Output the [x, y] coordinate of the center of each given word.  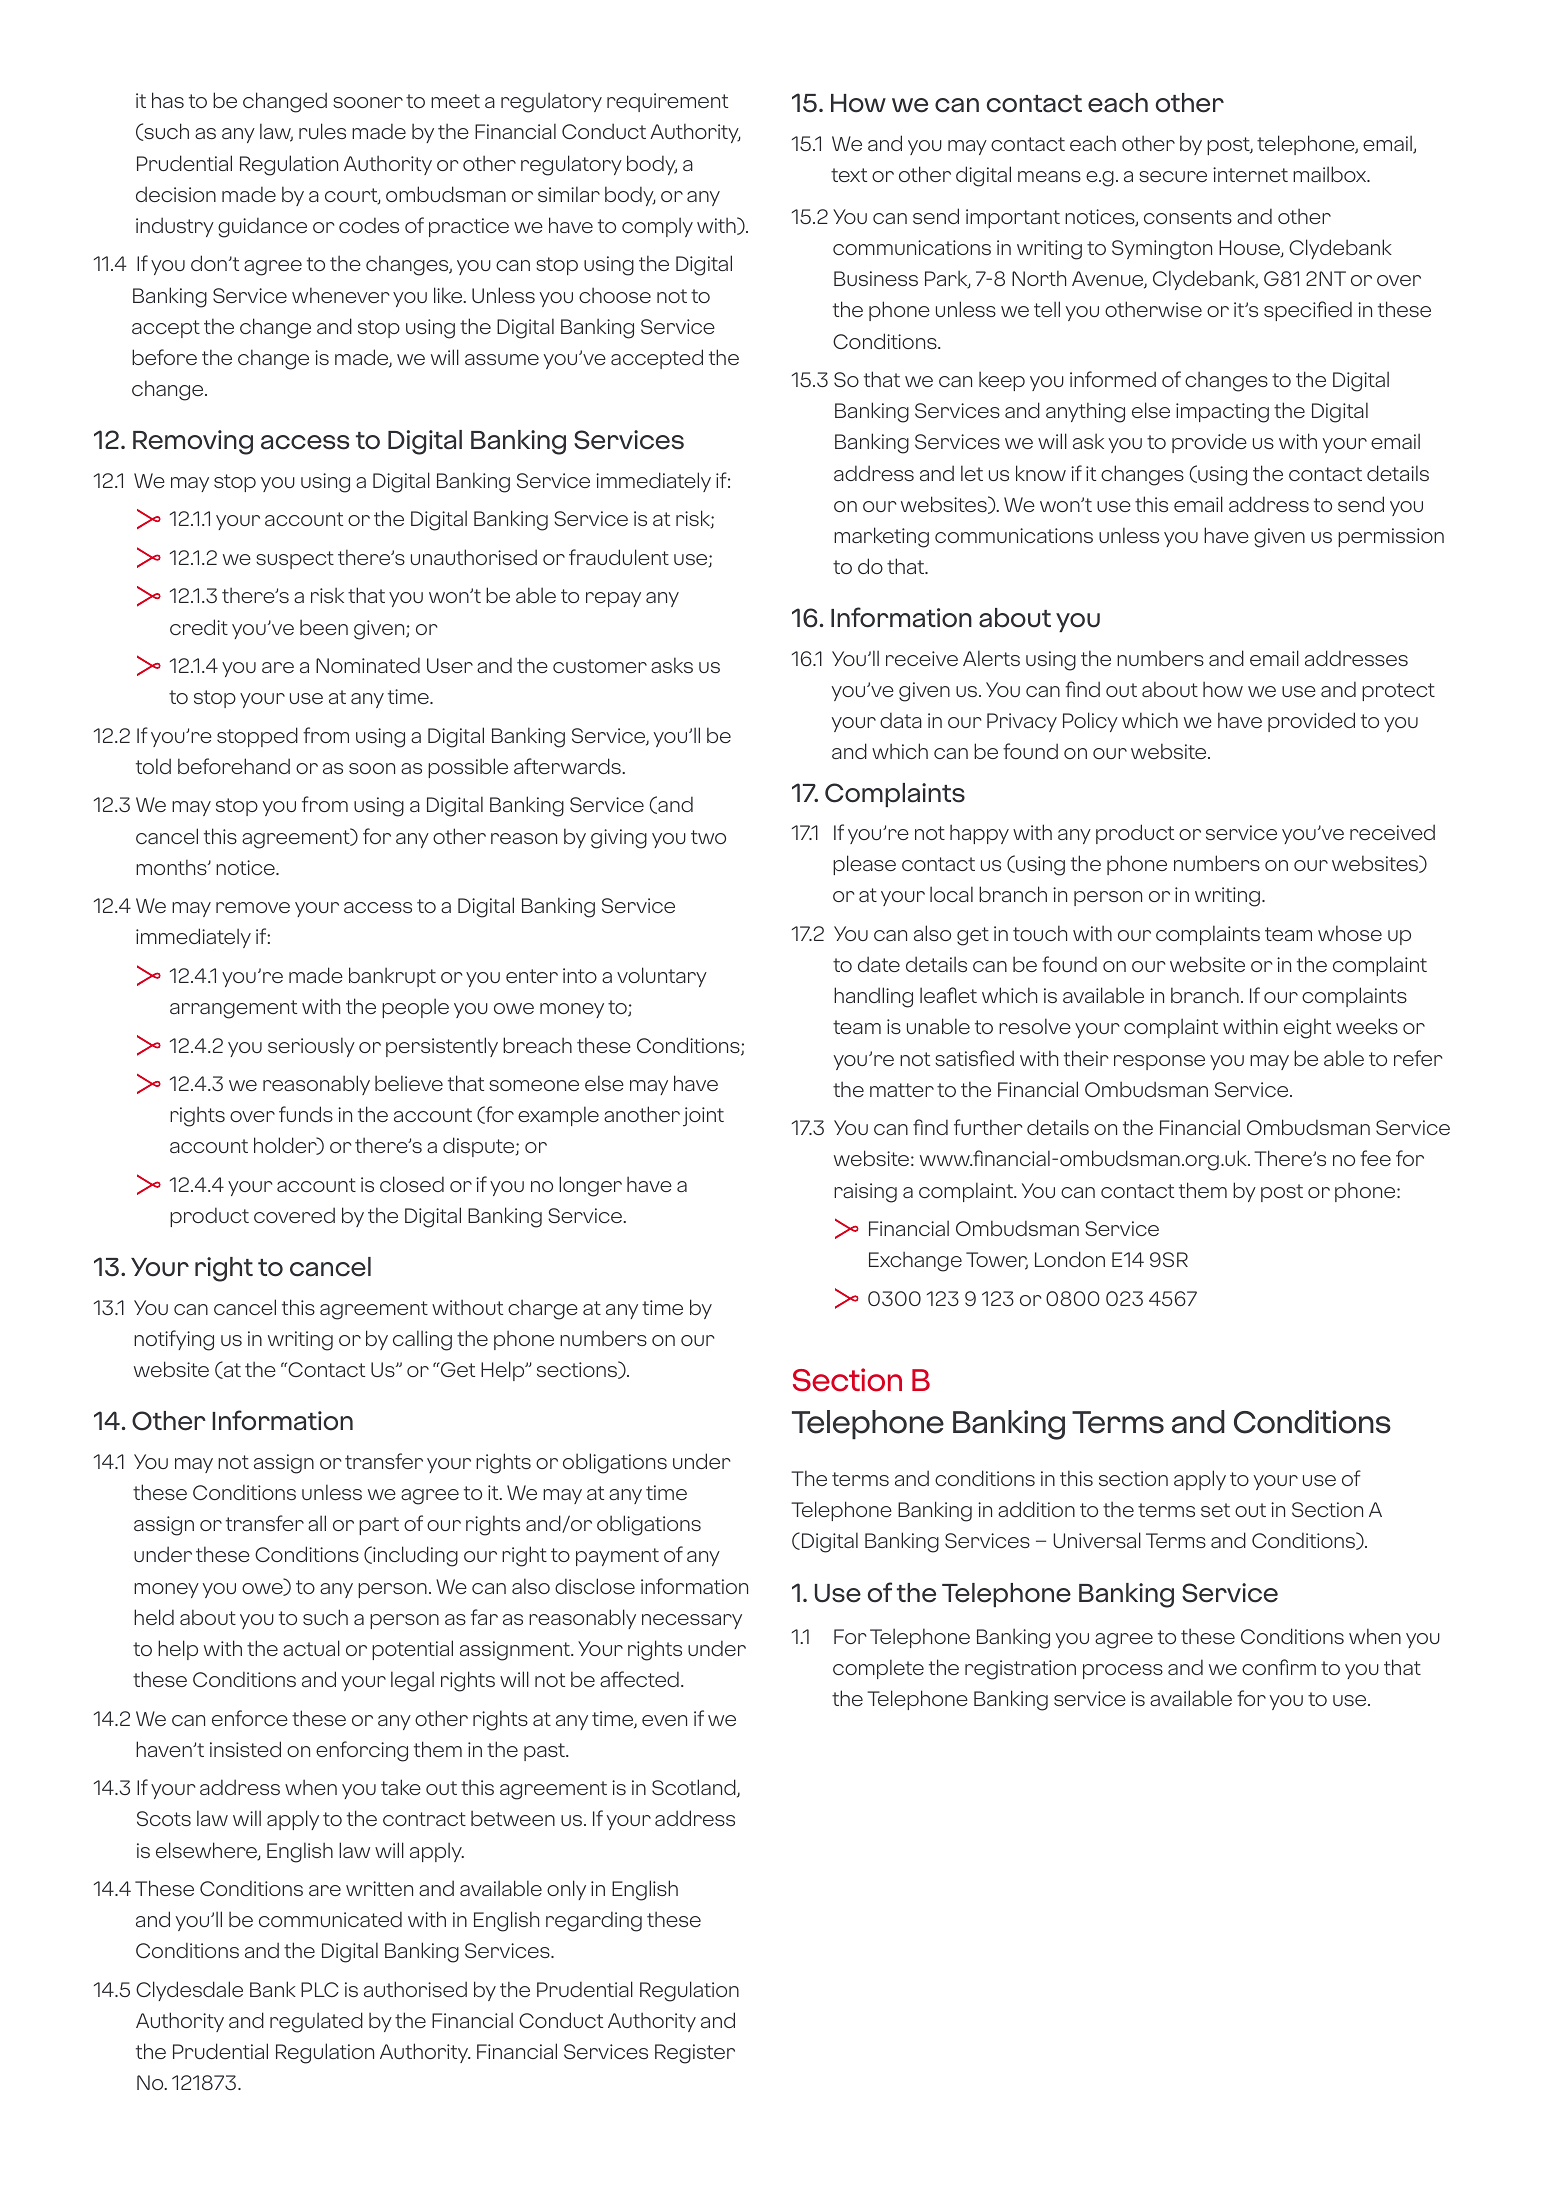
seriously [311, 1047]
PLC [320, 1989]
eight [1307, 1028]
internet [1250, 174]
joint [703, 1116]
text [849, 175]
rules [322, 131]
